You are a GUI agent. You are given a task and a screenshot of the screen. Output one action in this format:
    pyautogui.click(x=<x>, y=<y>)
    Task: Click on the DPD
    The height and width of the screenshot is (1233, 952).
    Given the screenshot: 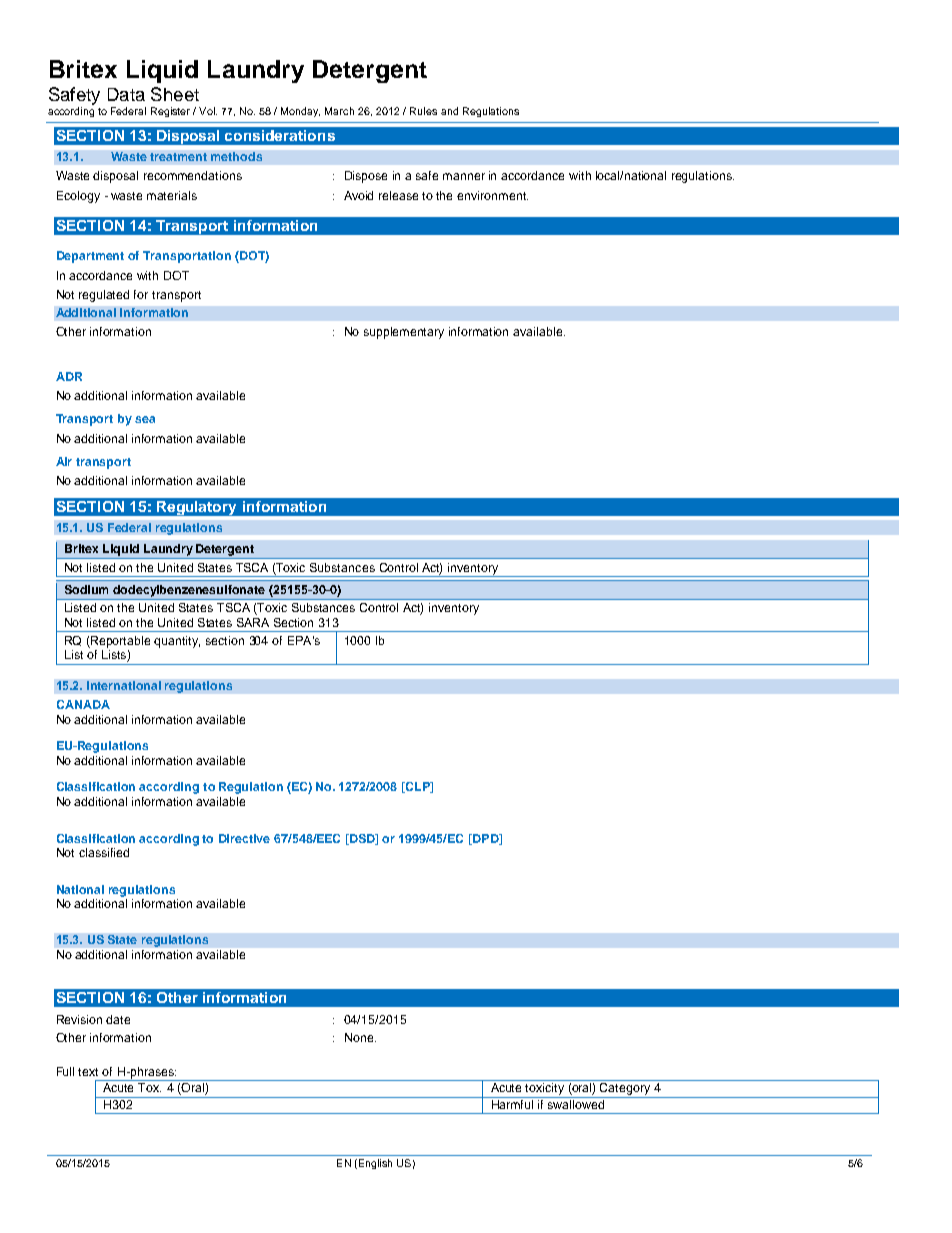 What is the action you would take?
    pyautogui.click(x=486, y=839)
